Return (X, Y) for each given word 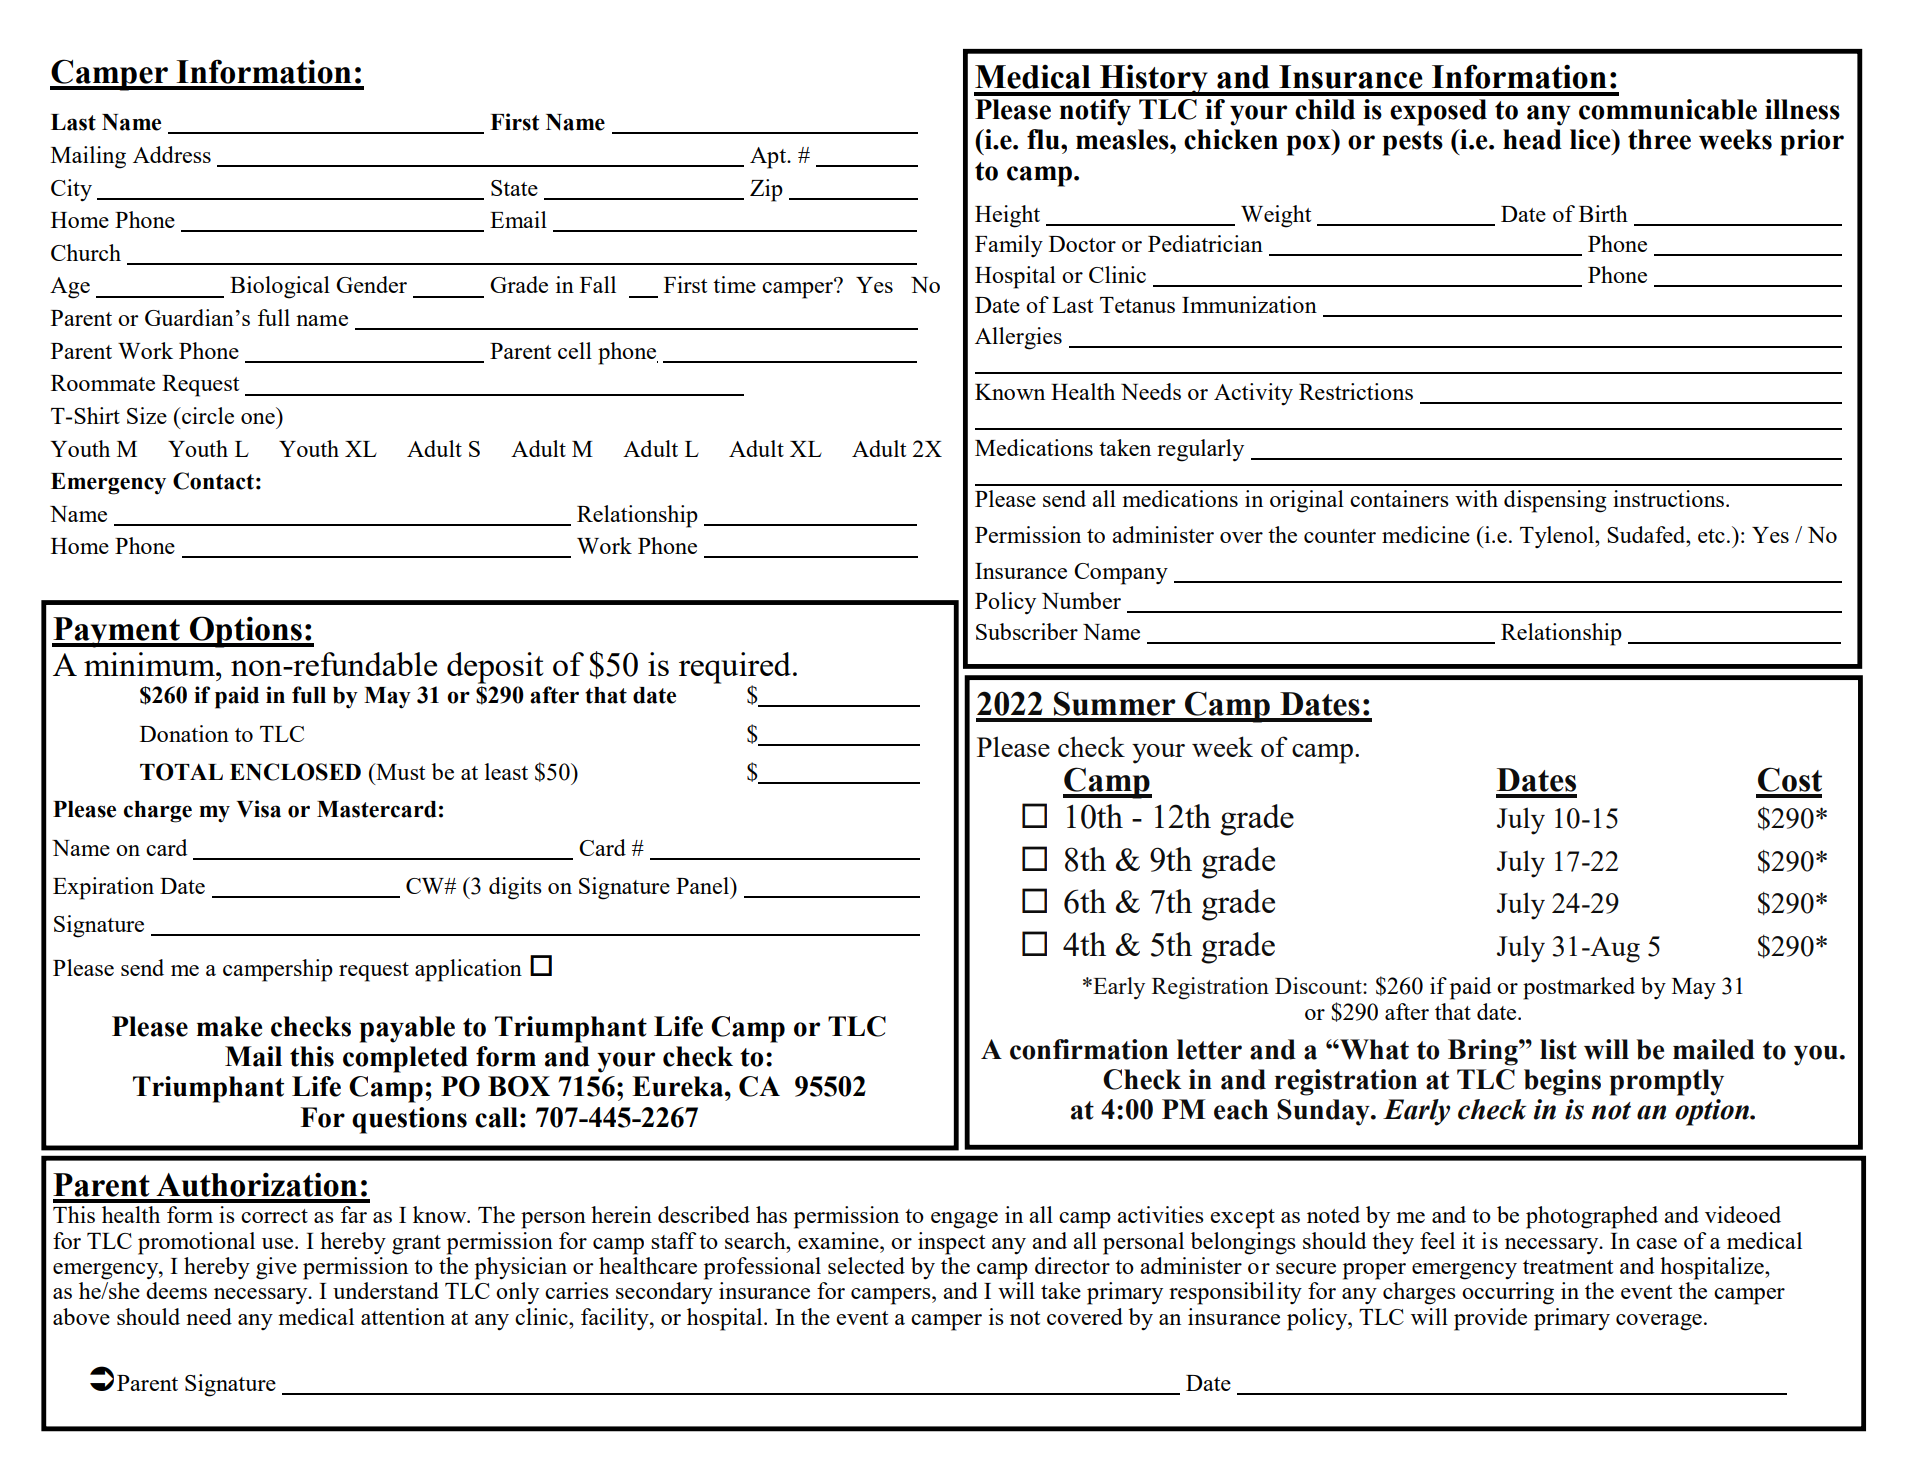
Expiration (103, 888)
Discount (1319, 985)
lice (1591, 139)
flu (1044, 139)
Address (172, 154)
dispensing (1555, 501)
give (276, 1268)
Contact (213, 481)
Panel (703, 885)
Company (1121, 574)
